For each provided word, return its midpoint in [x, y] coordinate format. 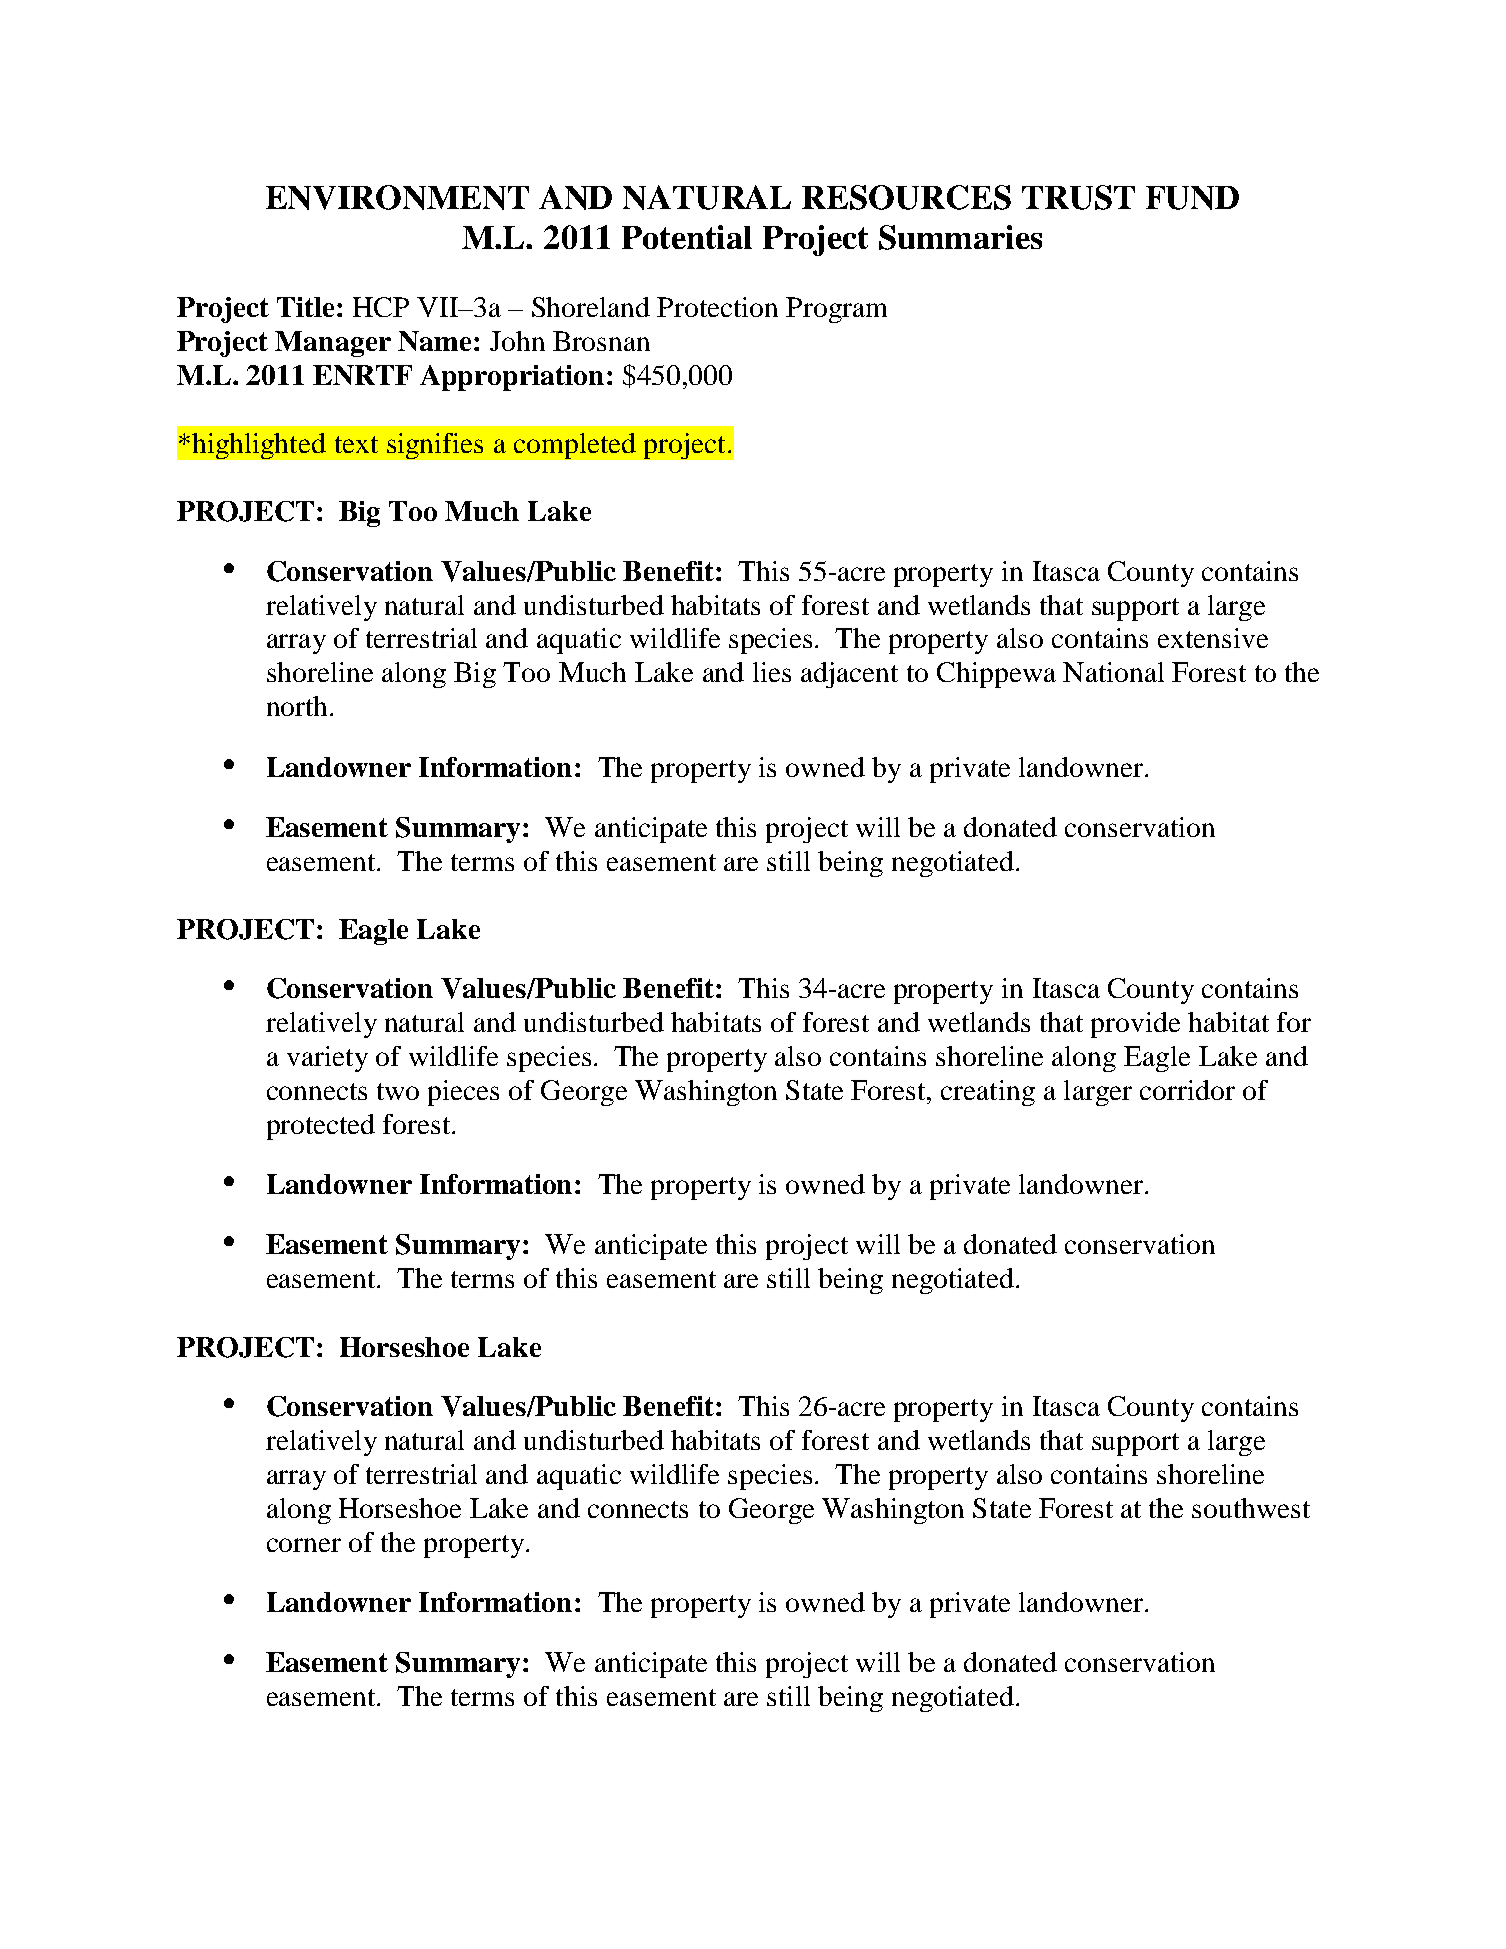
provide [1135, 1025]
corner [304, 1545]
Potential [687, 237]
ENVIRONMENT [397, 197]
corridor [1187, 1090]
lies [772, 672]
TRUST [1078, 197]
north [297, 706]
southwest [1251, 1508]
